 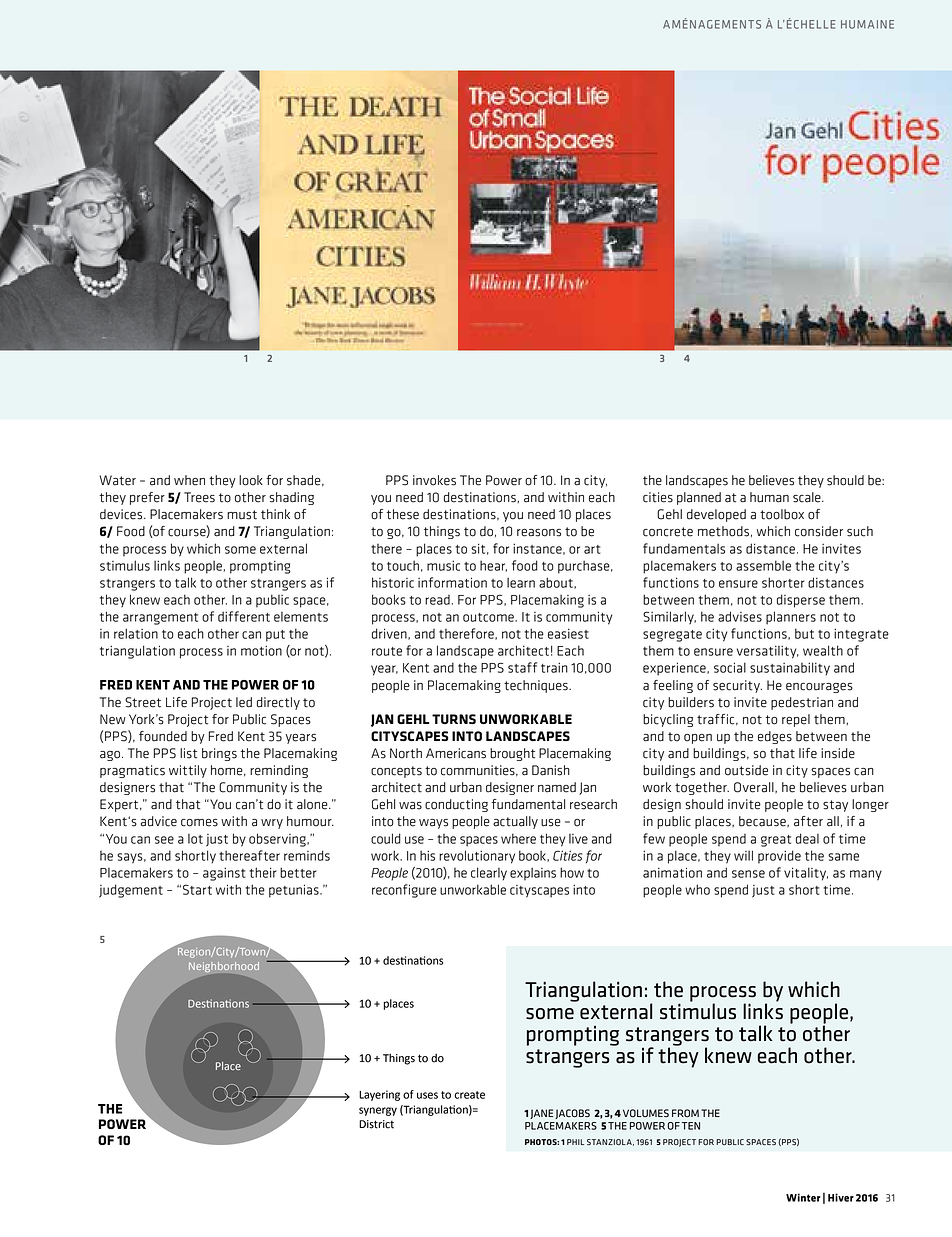 What do you see at coordinates (163, 736) in the page?
I see `founded` at bounding box center [163, 736].
